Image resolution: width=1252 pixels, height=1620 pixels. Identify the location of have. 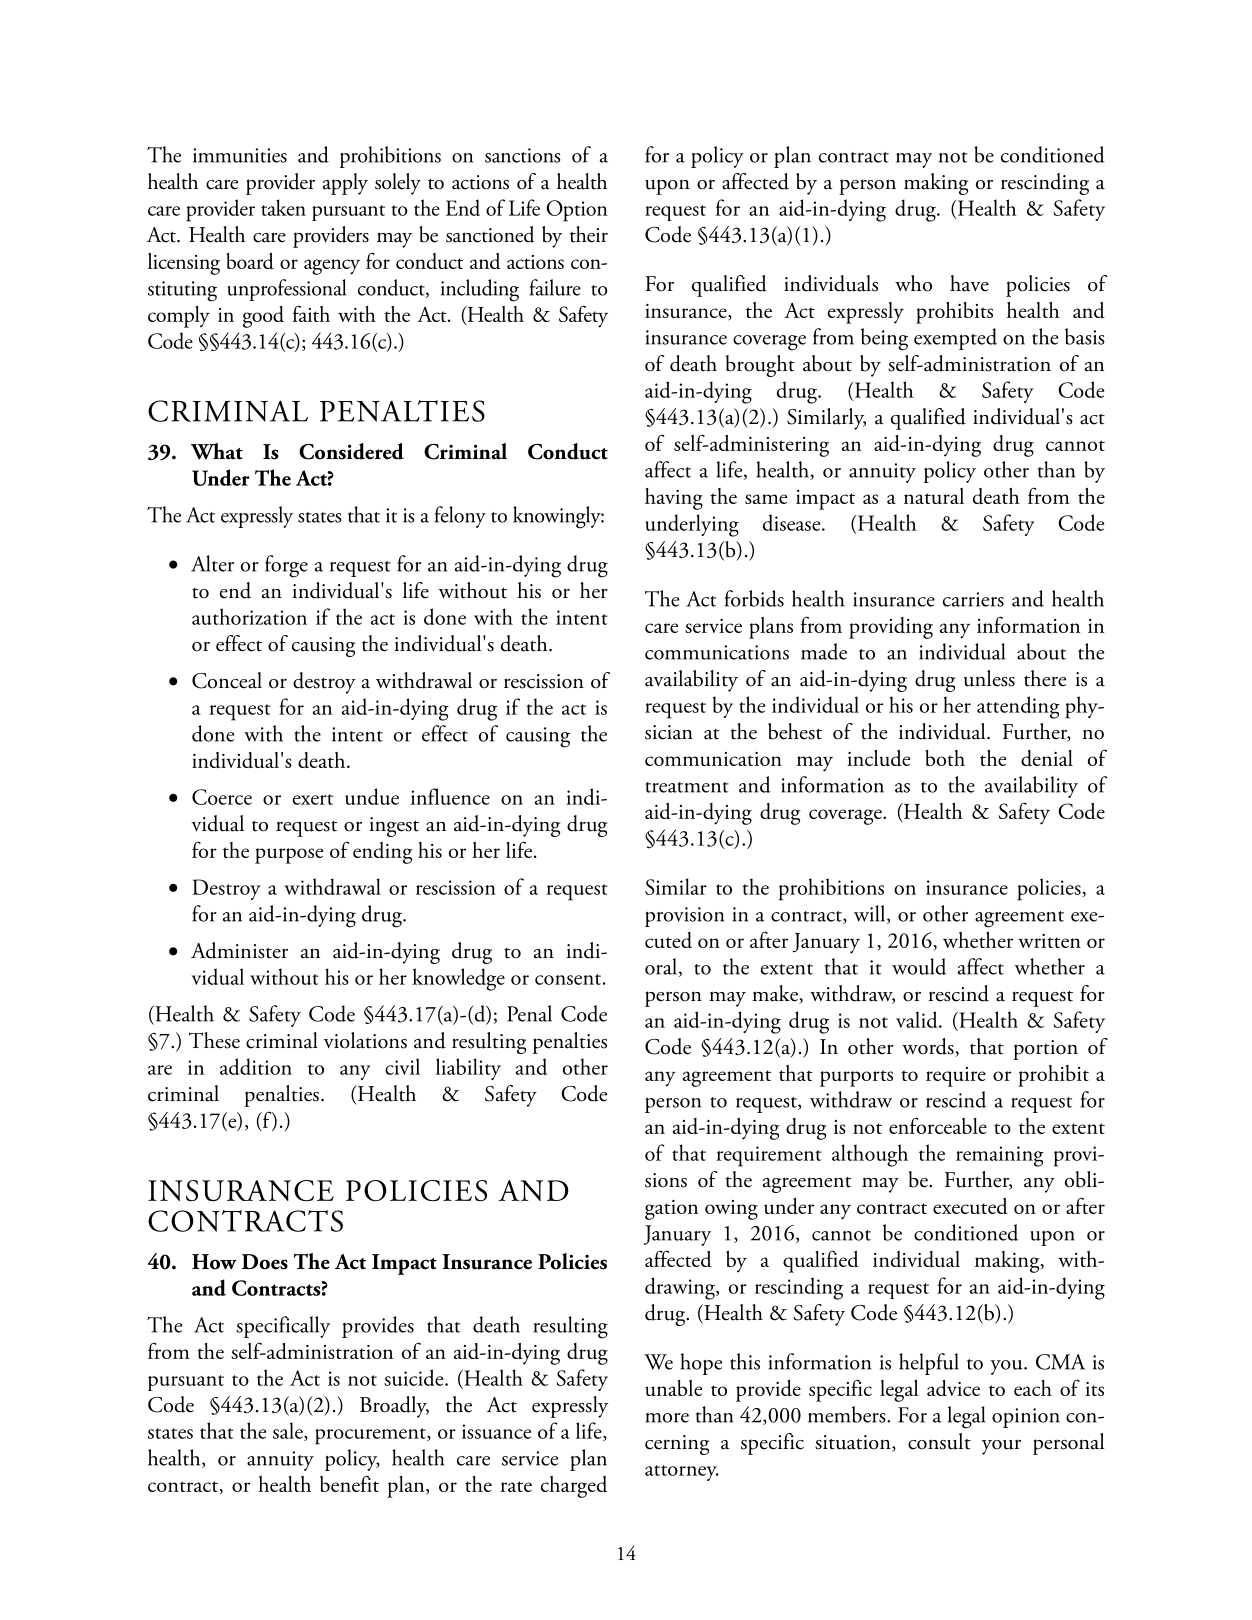
(969, 283).
